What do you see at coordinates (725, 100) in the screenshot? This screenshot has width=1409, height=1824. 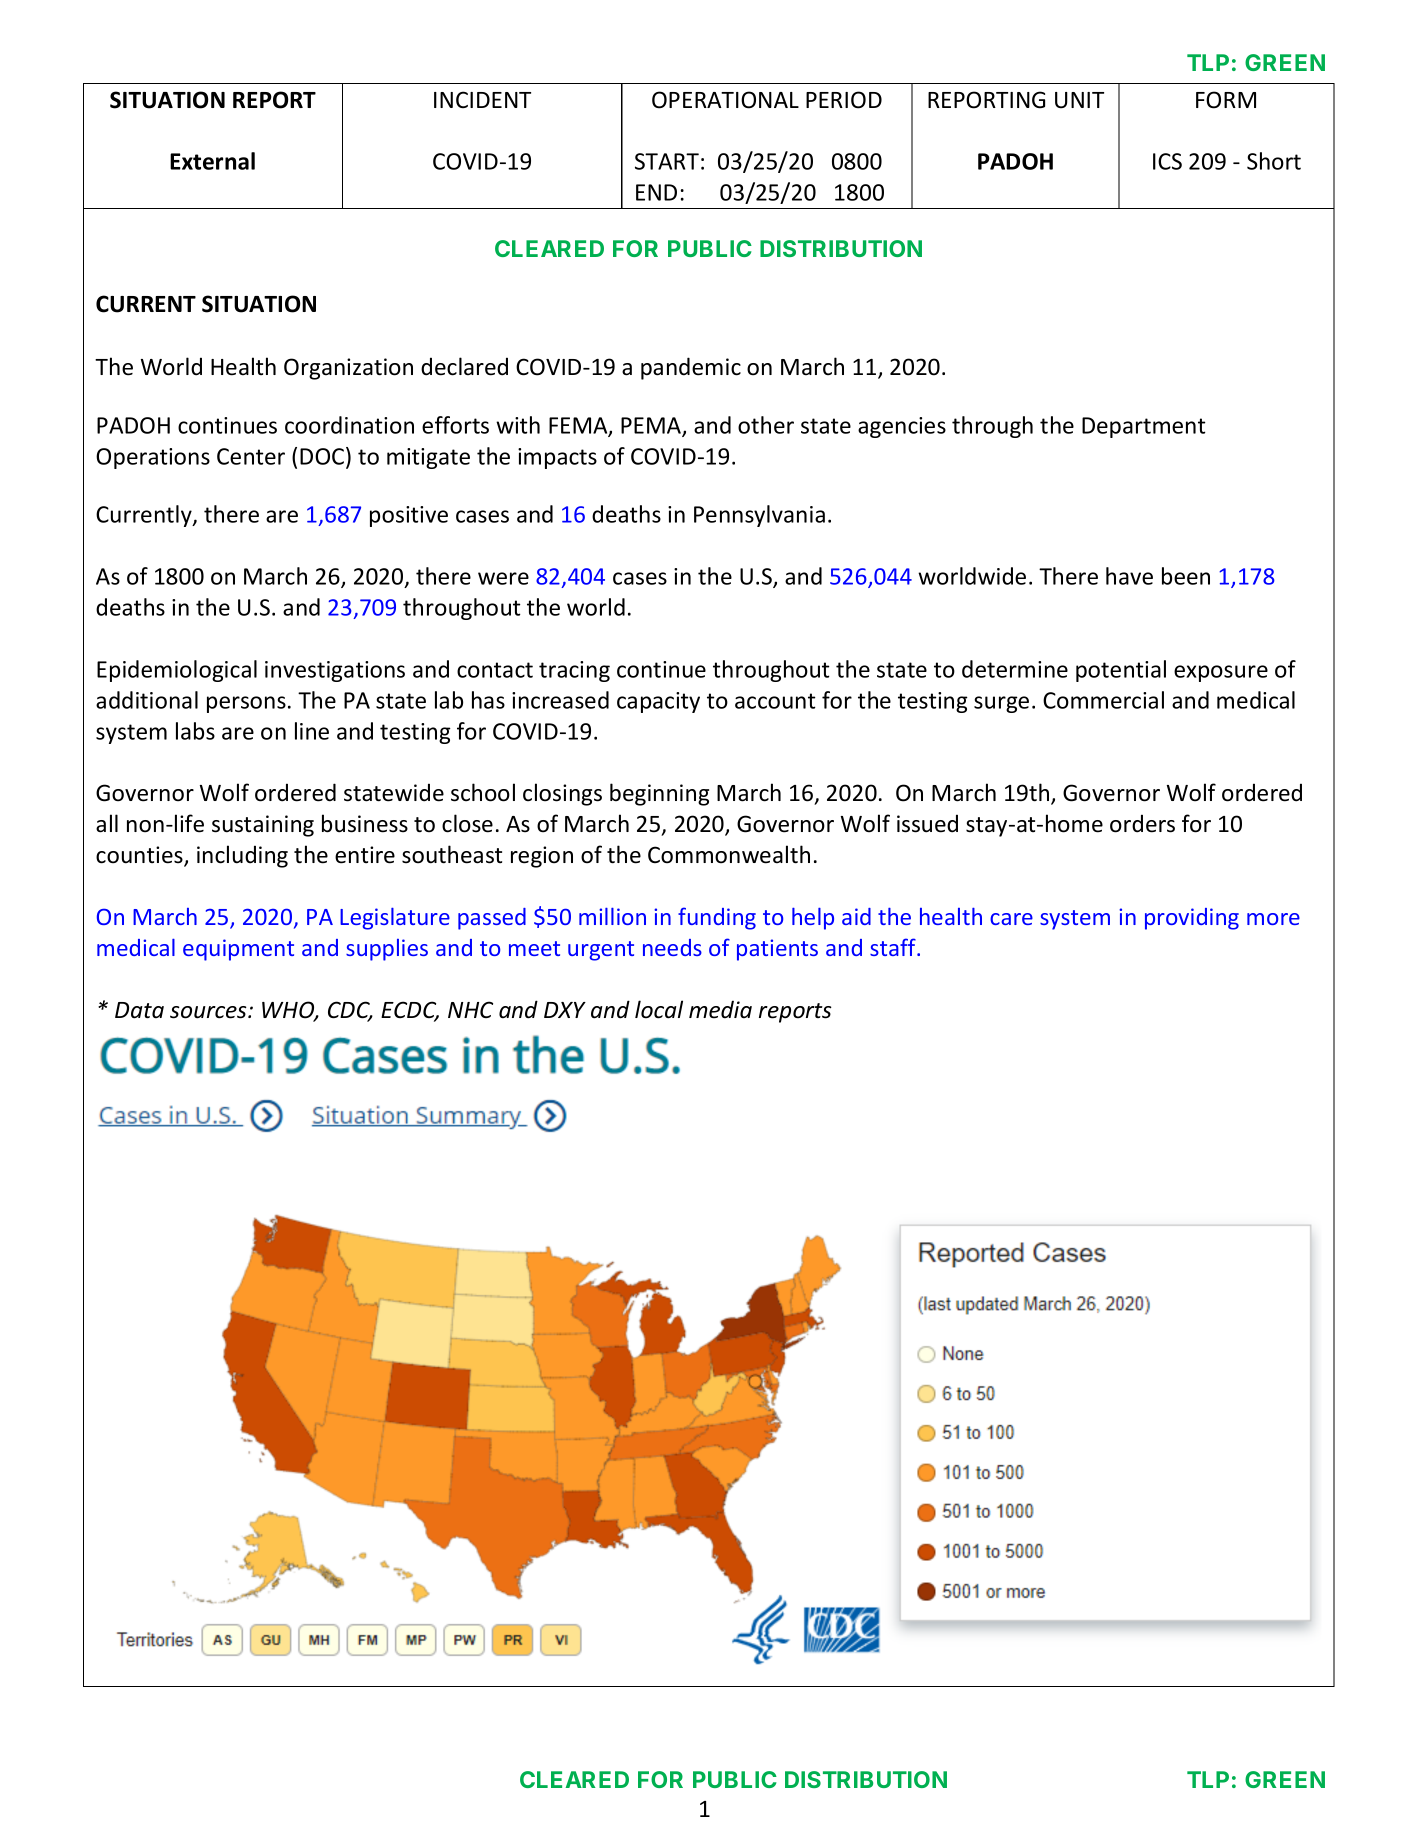 I see `OPERATIONAL` at bounding box center [725, 100].
